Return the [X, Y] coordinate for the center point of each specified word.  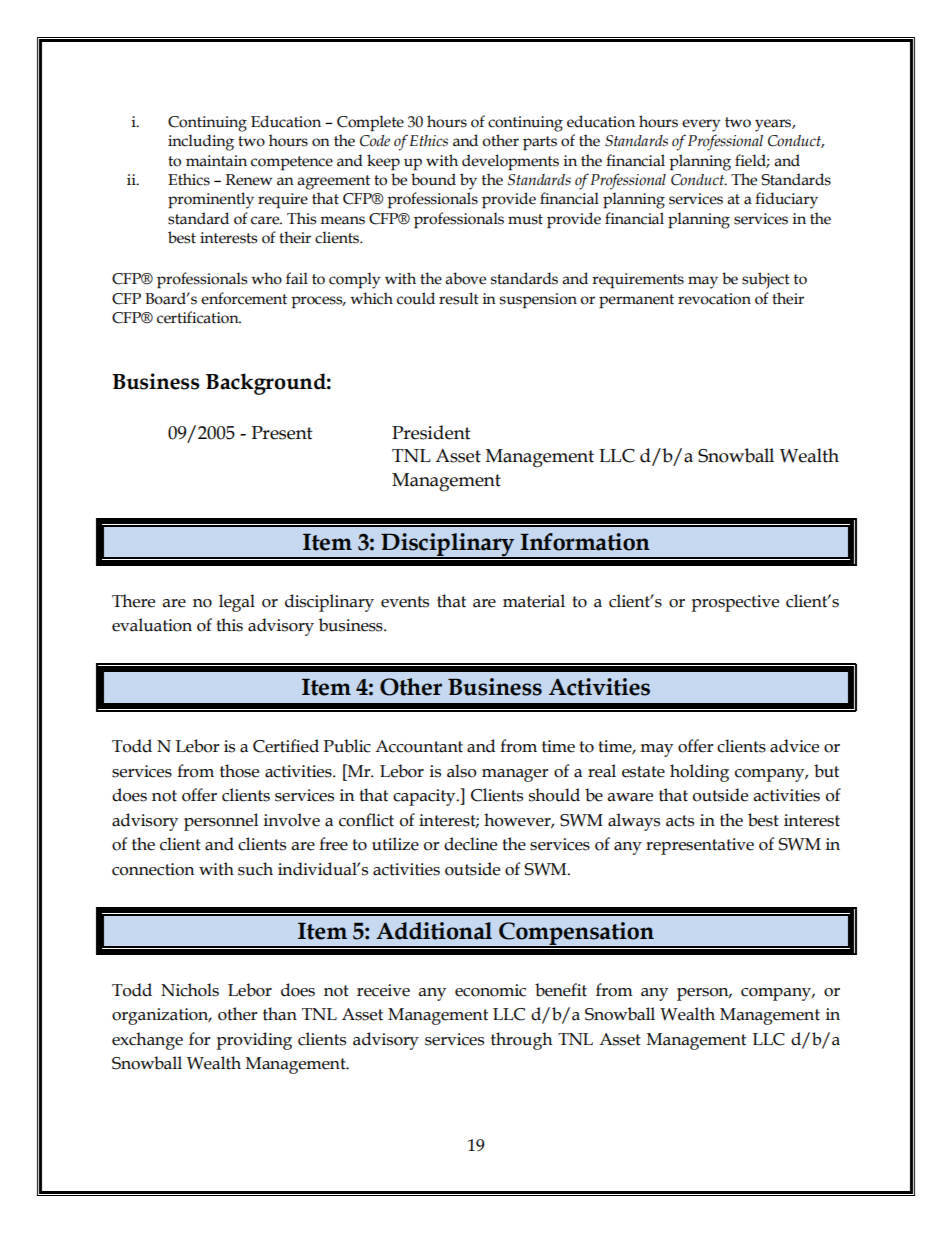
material [534, 601]
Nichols [190, 990]
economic [490, 990]
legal [237, 603]
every [701, 125]
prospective [735, 603]
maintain [216, 161]
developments [510, 162]
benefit [561, 990]
